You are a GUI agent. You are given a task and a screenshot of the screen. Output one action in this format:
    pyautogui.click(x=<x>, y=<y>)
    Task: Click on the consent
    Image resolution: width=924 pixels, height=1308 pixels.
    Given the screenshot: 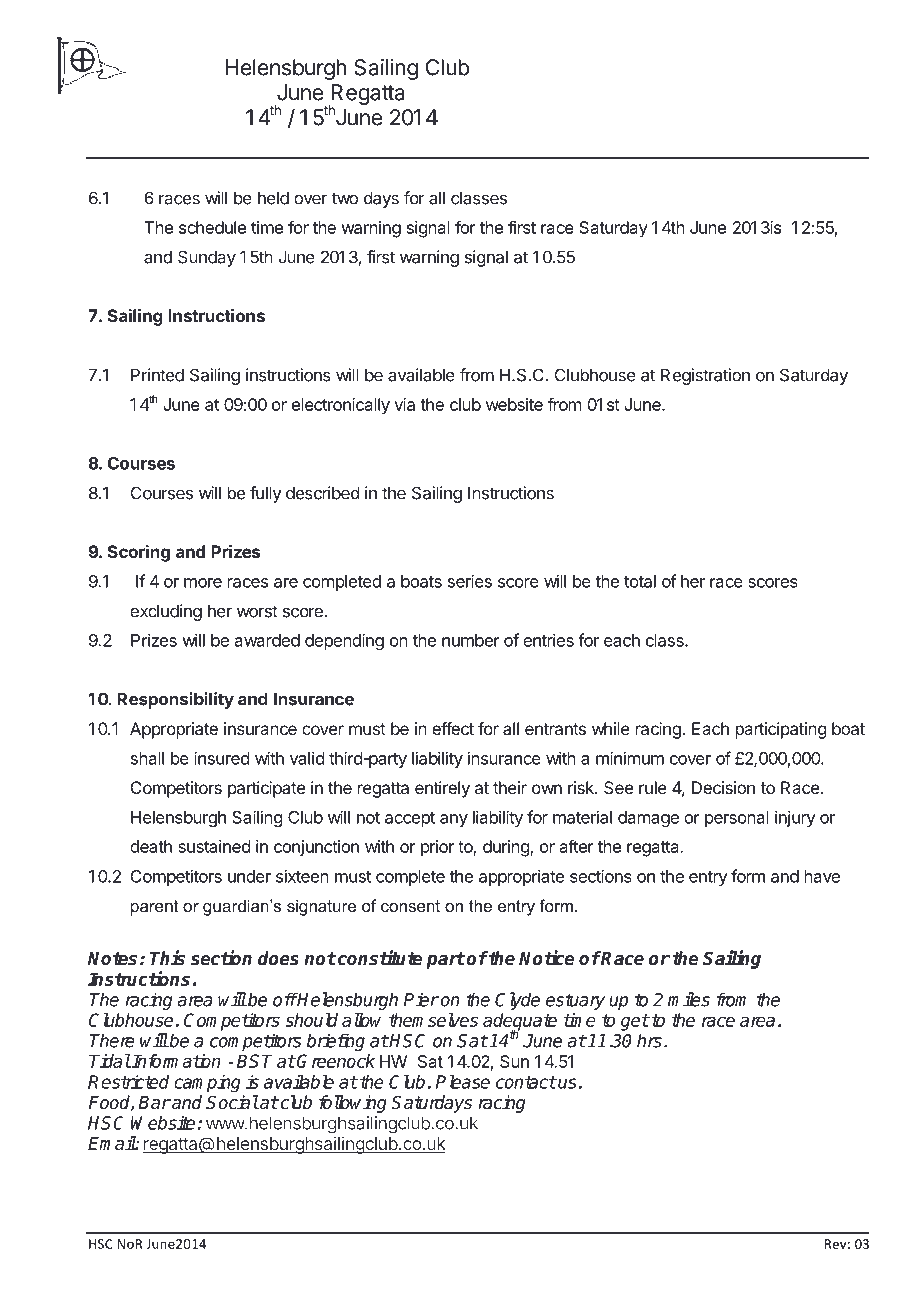 What is the action you would take?
    pyautogui.click(x=410, y=906)
